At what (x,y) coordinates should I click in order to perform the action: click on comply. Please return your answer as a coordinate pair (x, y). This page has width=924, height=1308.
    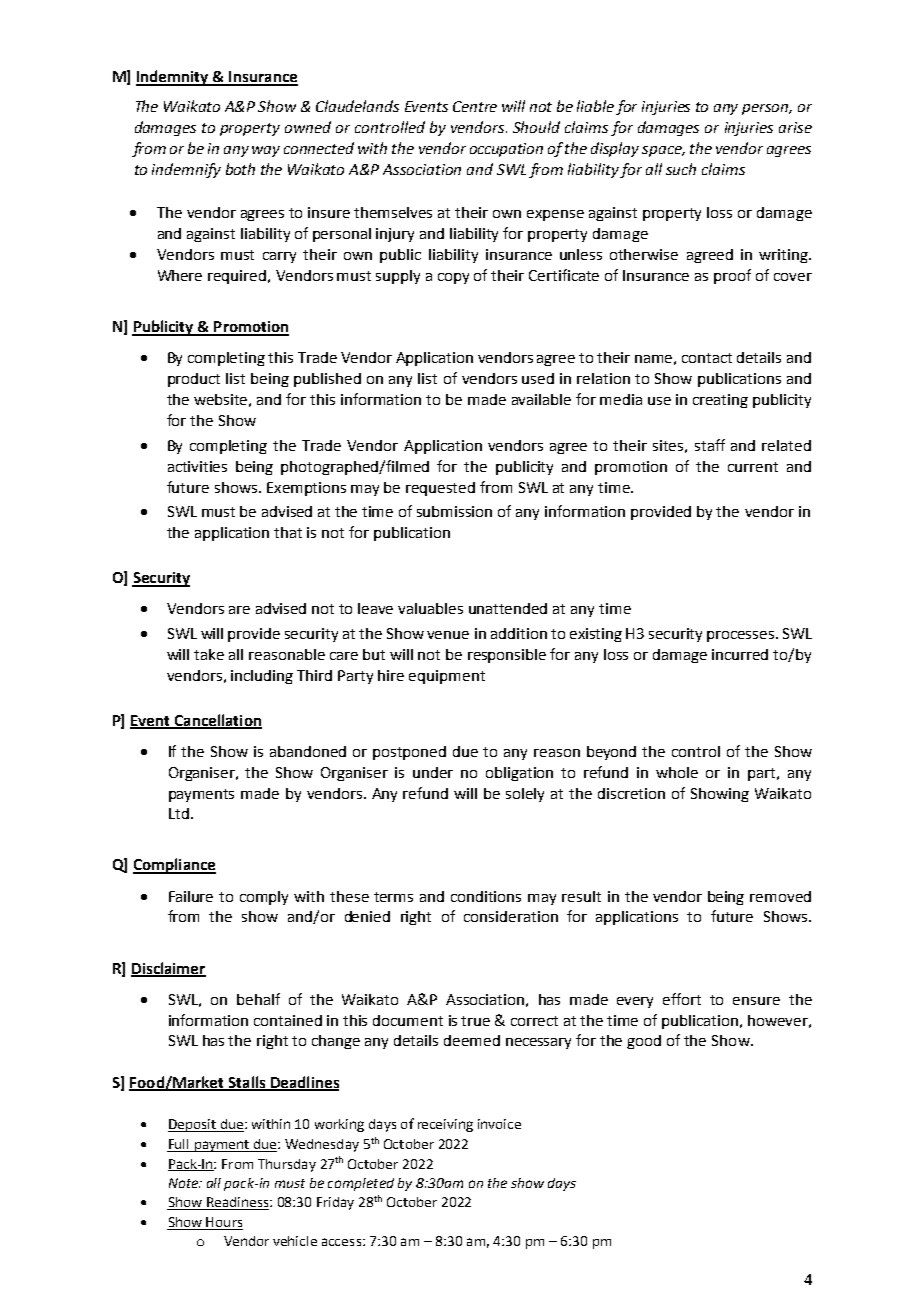
    Looking at the image, I should click on (264, 898).
